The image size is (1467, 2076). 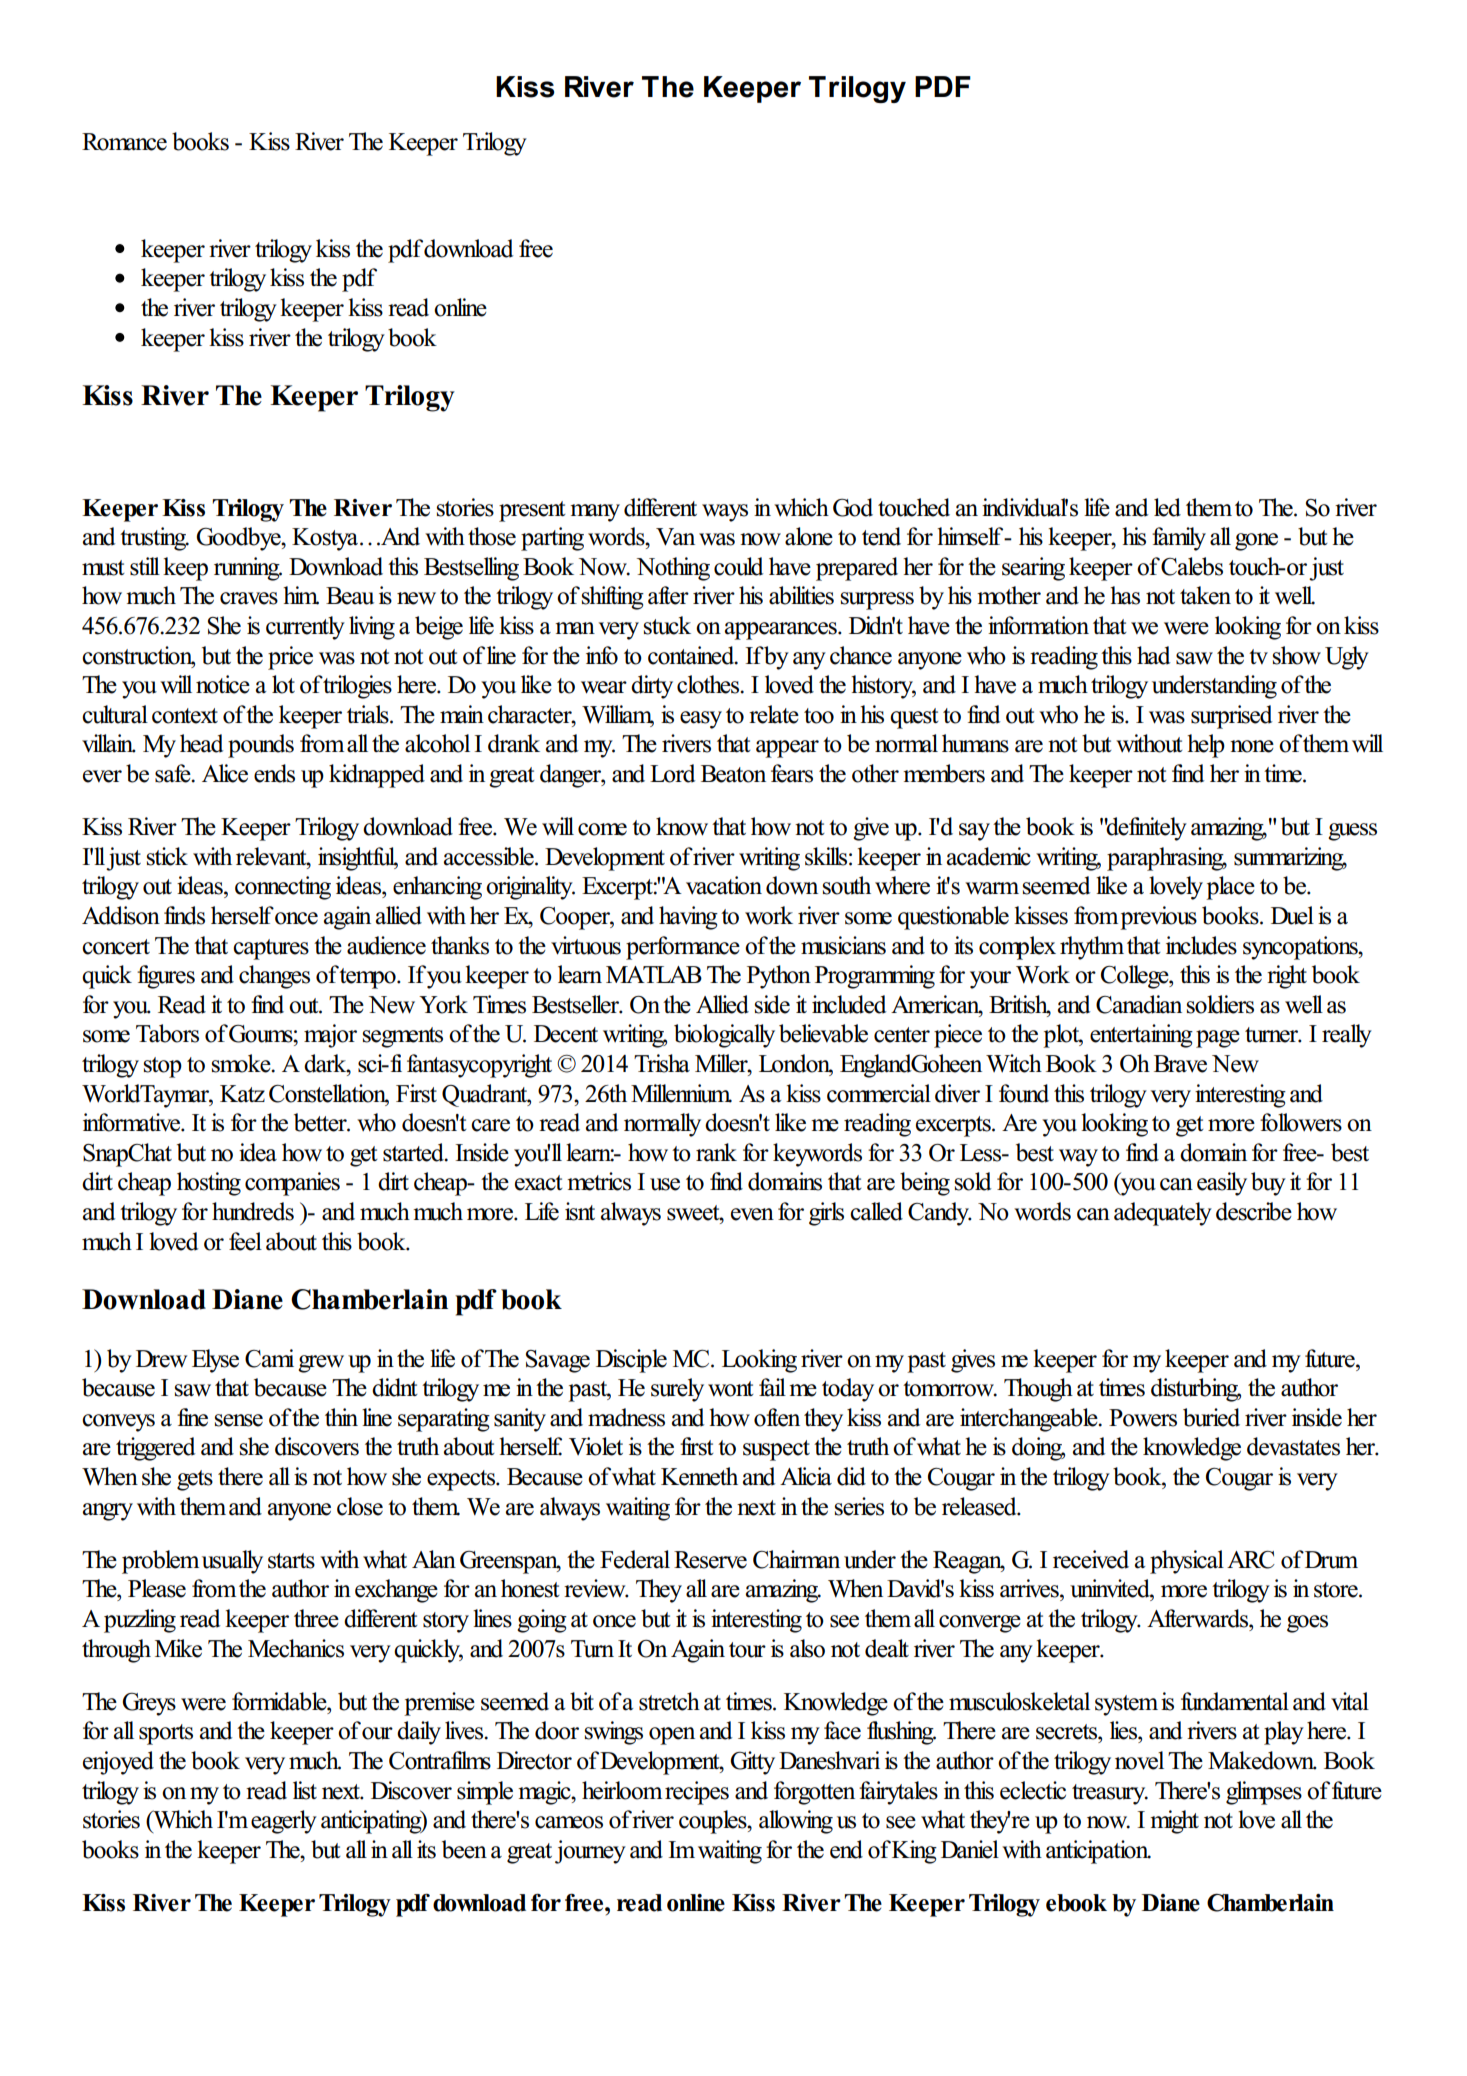 I want to click on buried, so click(x=1211, y=1417).
